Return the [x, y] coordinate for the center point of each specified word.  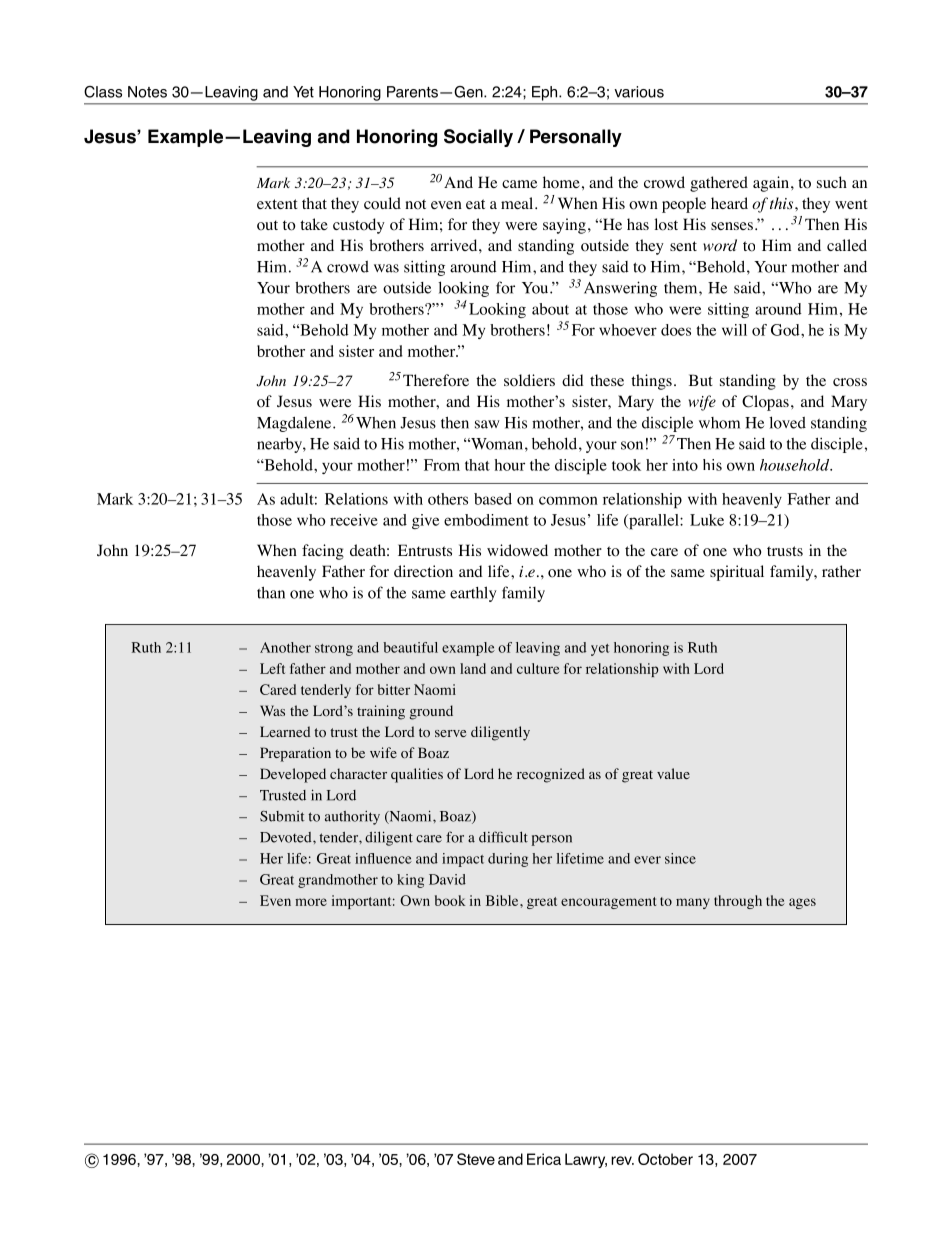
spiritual [737, 573]
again [772, 184]
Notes [147, 92]
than [271, 593]
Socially [478, 138]
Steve [476, 1159]
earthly [473, 594]
